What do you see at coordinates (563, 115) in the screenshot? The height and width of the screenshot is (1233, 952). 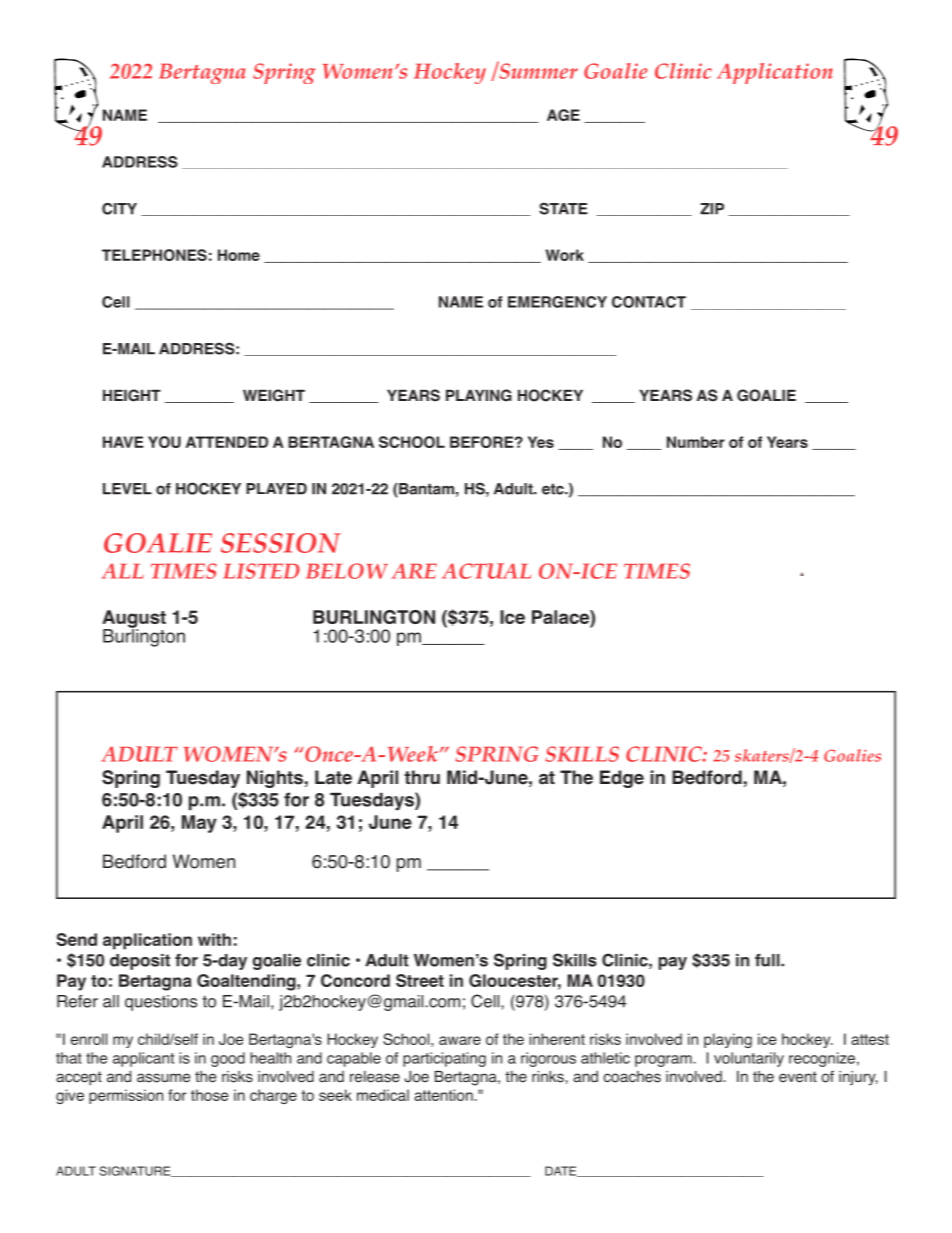 I see `AGE` at bounding box center [563, 115].
